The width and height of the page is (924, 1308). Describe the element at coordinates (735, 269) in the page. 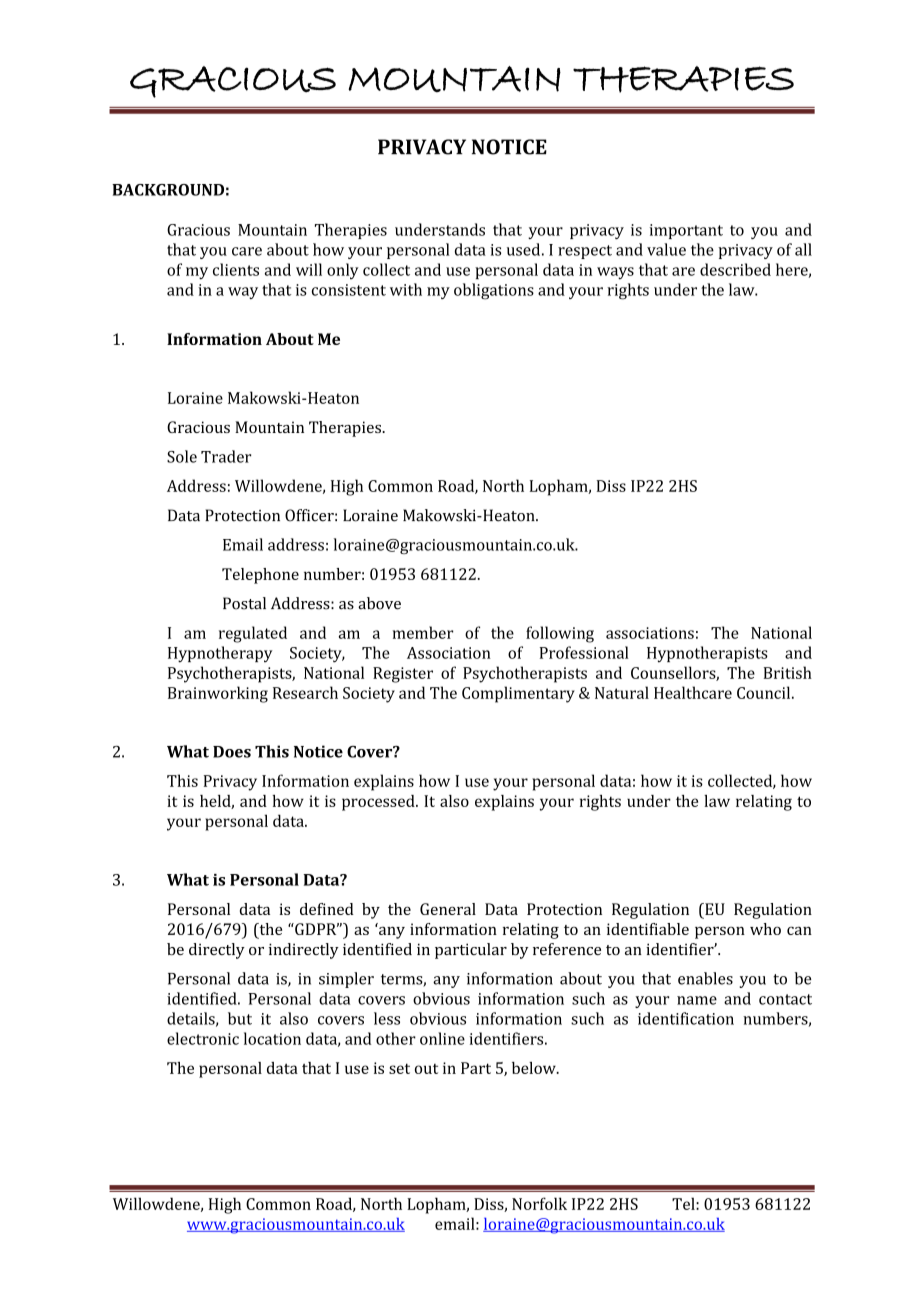

I see `described` at that location.
